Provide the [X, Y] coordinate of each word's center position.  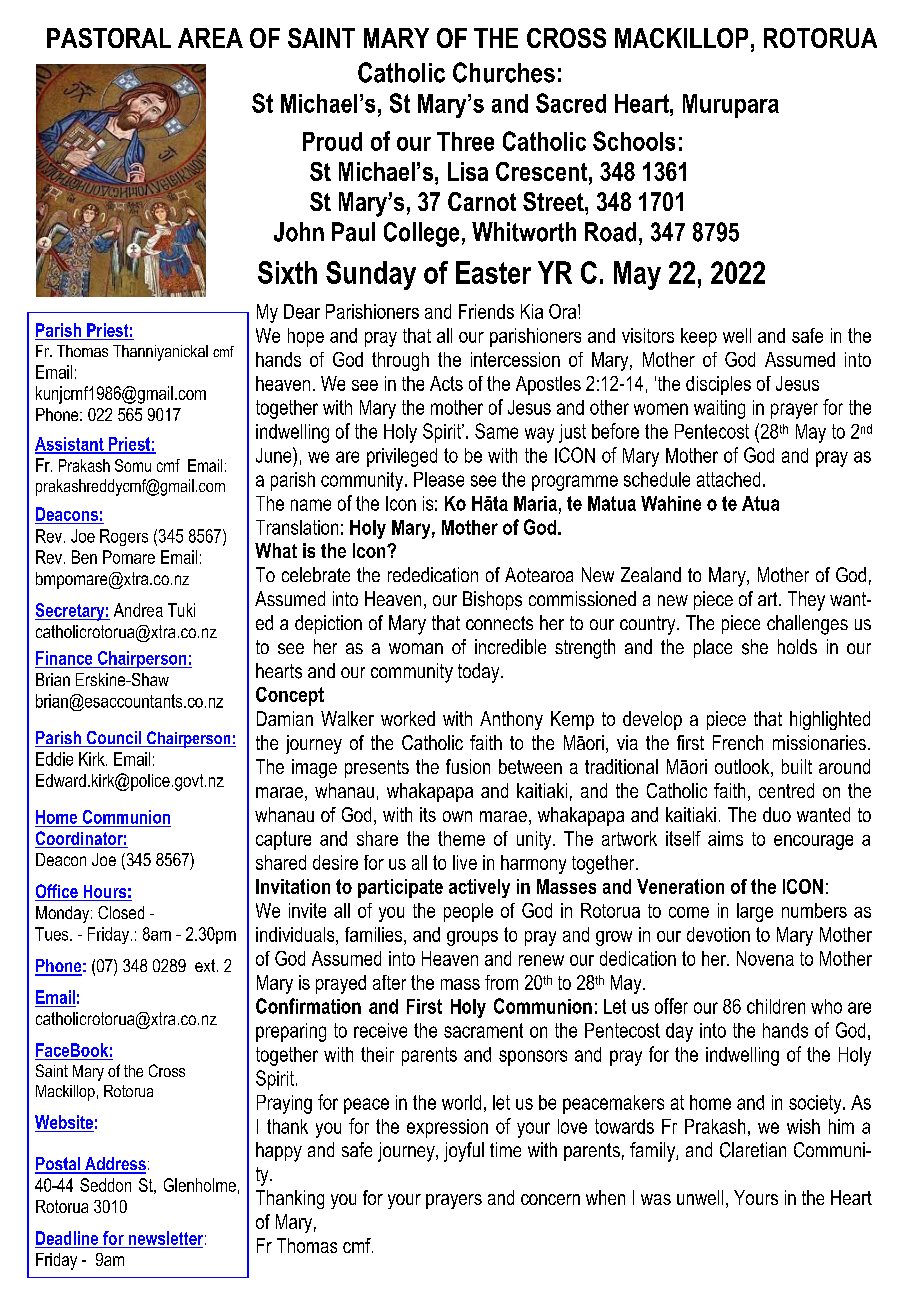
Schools [634, 141]
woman [416, 648]
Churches [504, 72]
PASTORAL [109, 38]
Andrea [138, 610]
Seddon [105, 1185]
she [755, 647]
